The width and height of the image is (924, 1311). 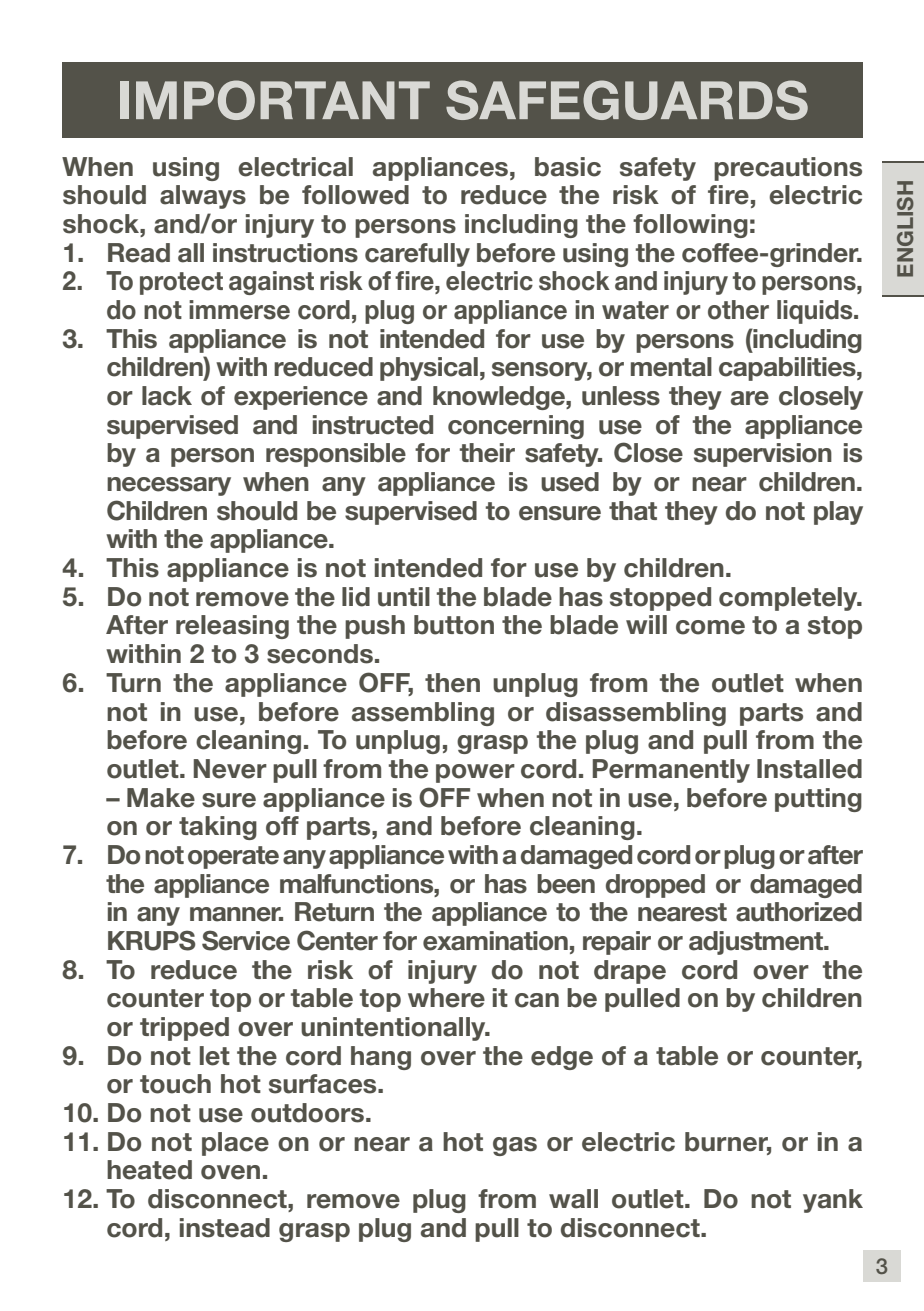 What do you see at coordinates (788, 169) in the image?
I see `precautions` at bounding box center [788, 169].
